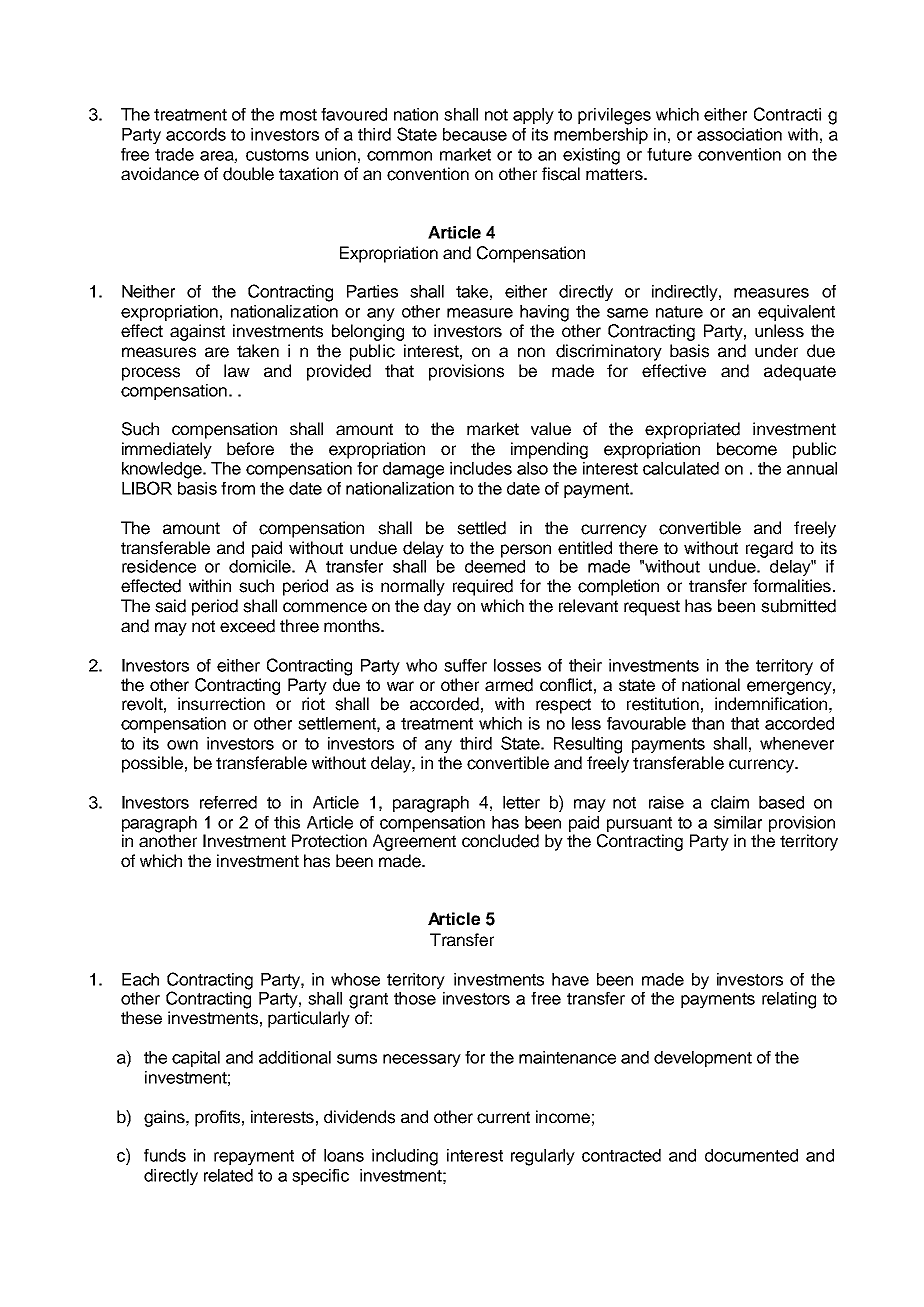  Describe the element at coordinates (751, 1155) in the page. I see `documented` at that location.
